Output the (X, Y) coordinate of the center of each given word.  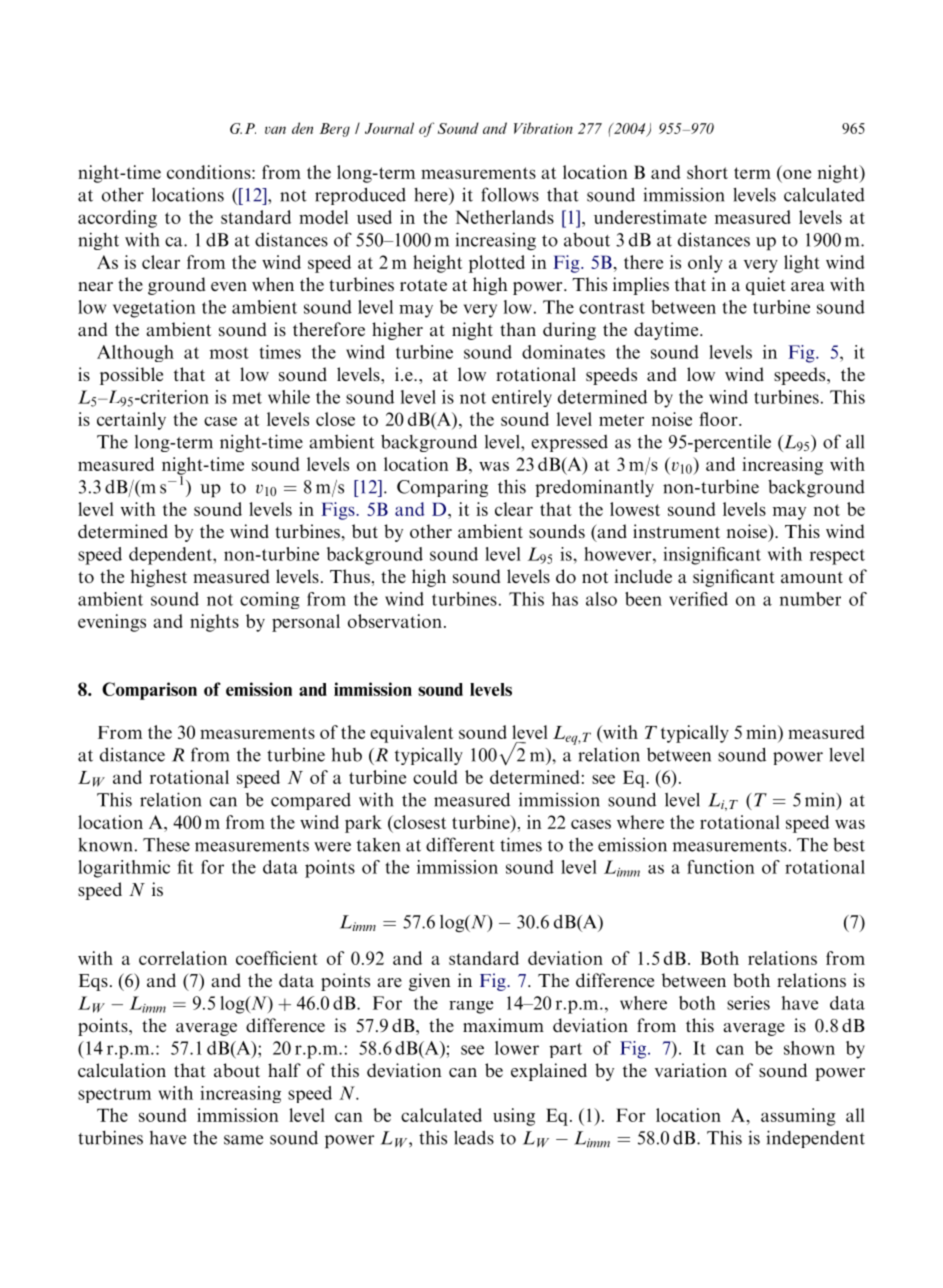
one (797, 174)
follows (510, 194)
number (810, 599)
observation (395, 621)
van (275, 130)
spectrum (114, 1095)
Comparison (149, 691)
